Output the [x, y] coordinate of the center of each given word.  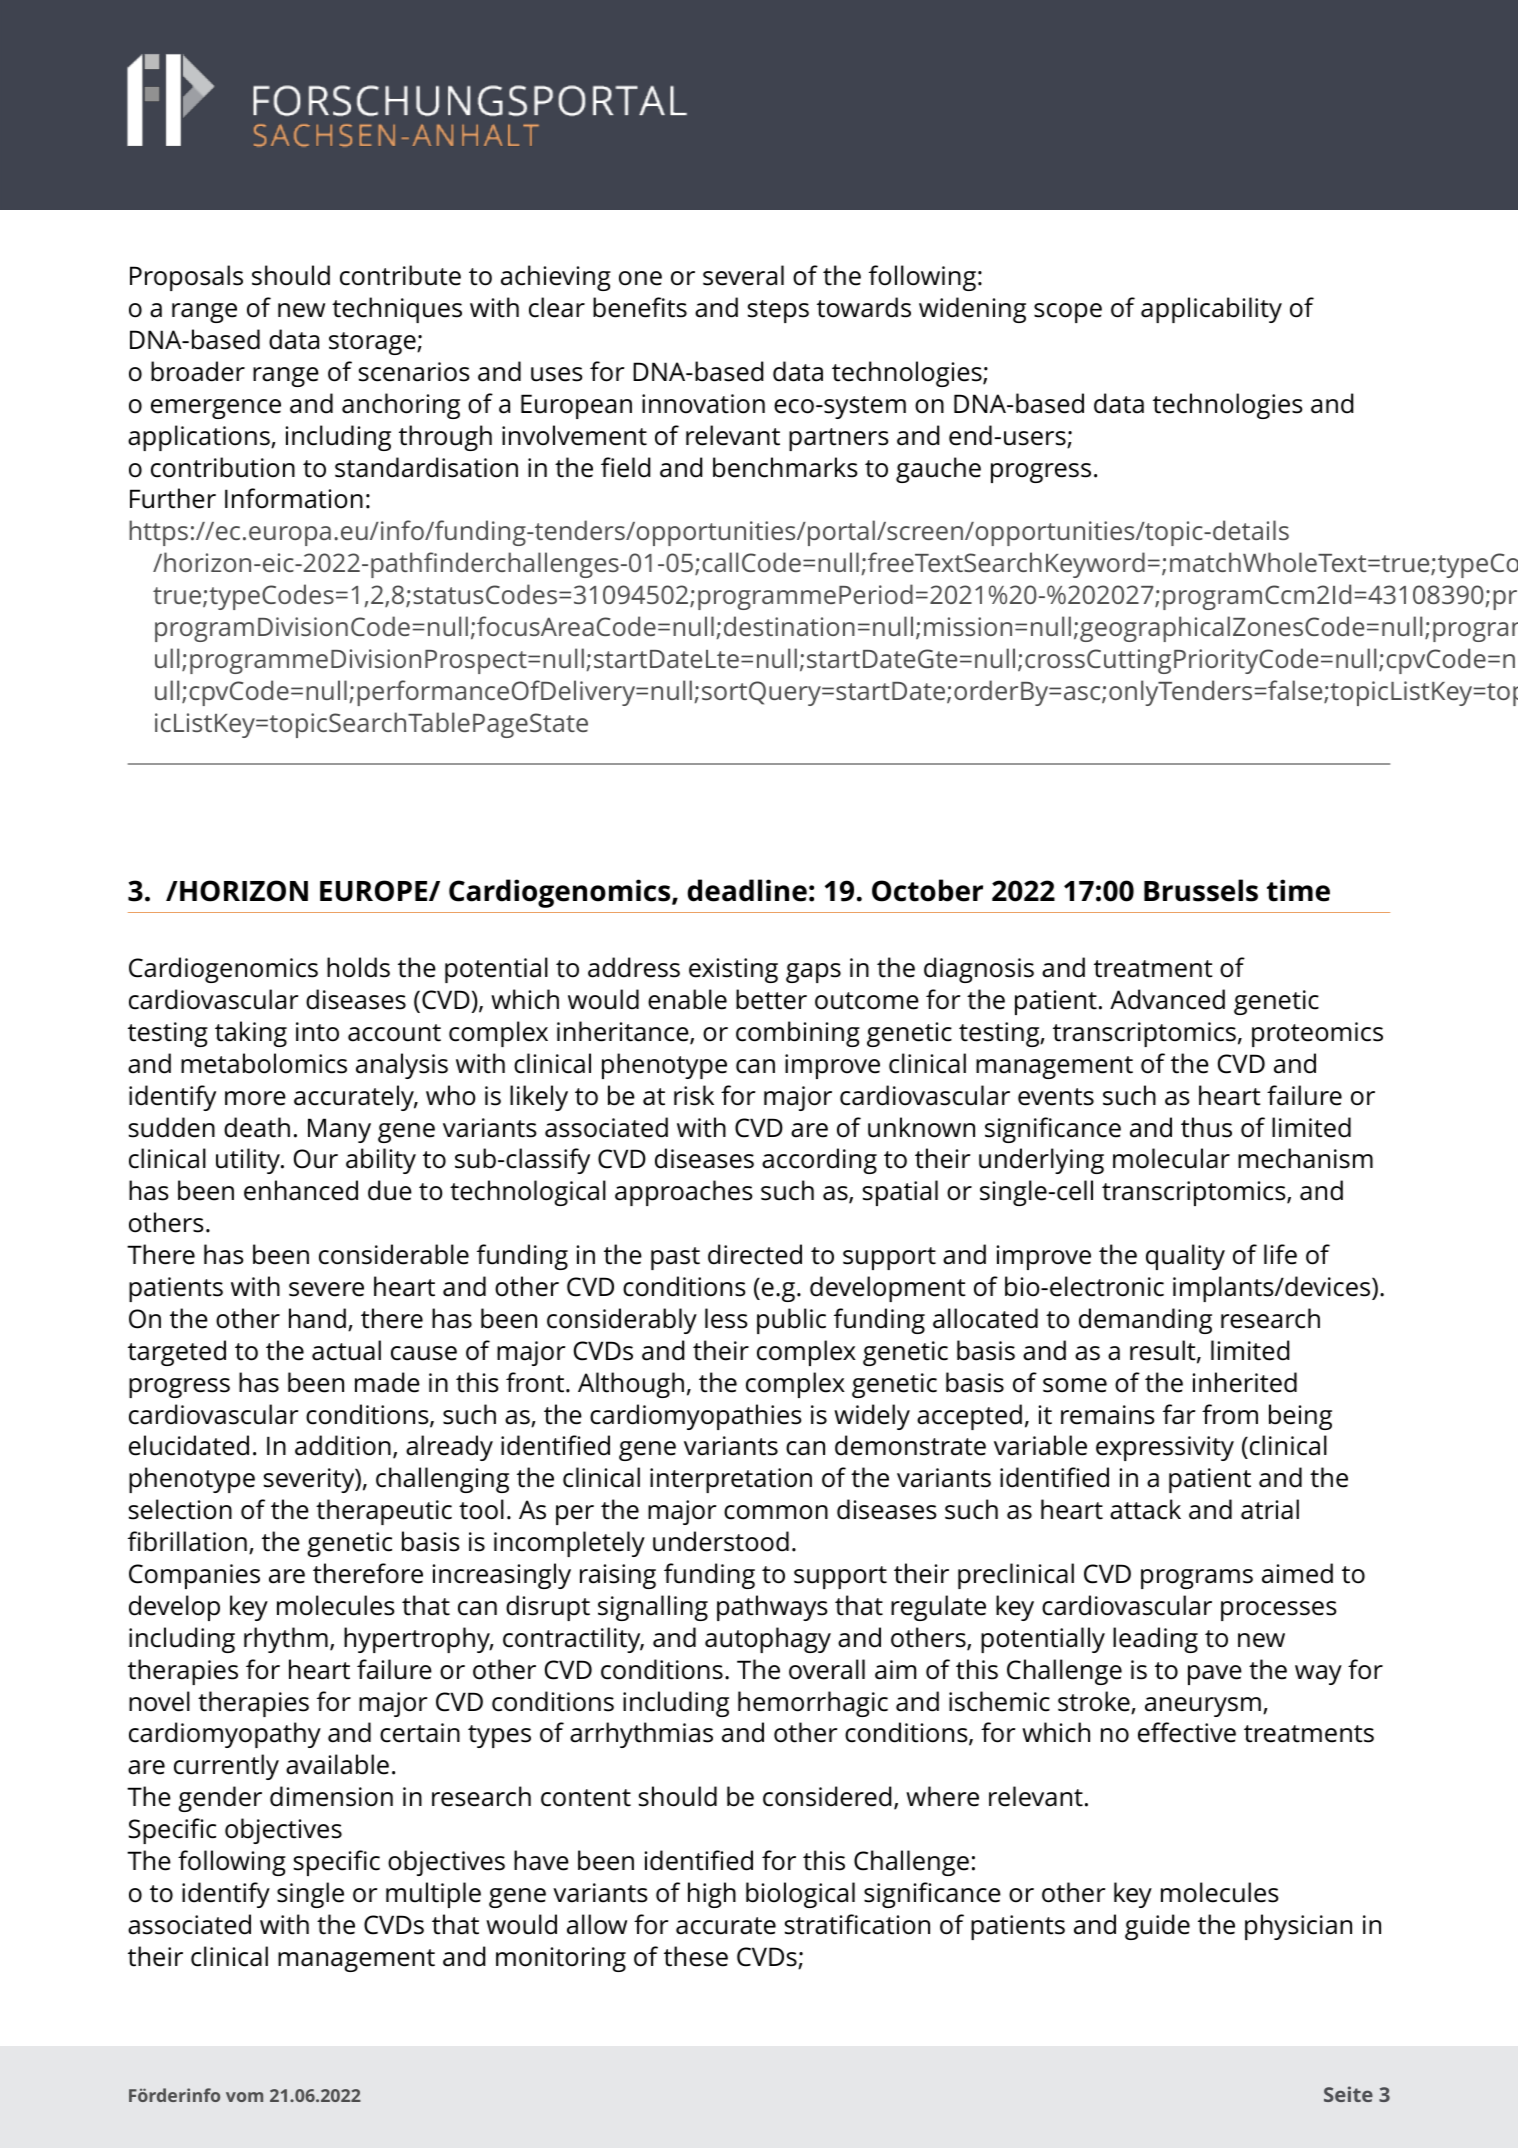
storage [373, 343]
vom [244, 2097]
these [696, 1956]
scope [1068, 313]
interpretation [731, 1480]
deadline [747, 890]
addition [343, 1445]
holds [358, 967]
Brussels [1201, 890]
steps [778, 311]
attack [1145, 1509]
